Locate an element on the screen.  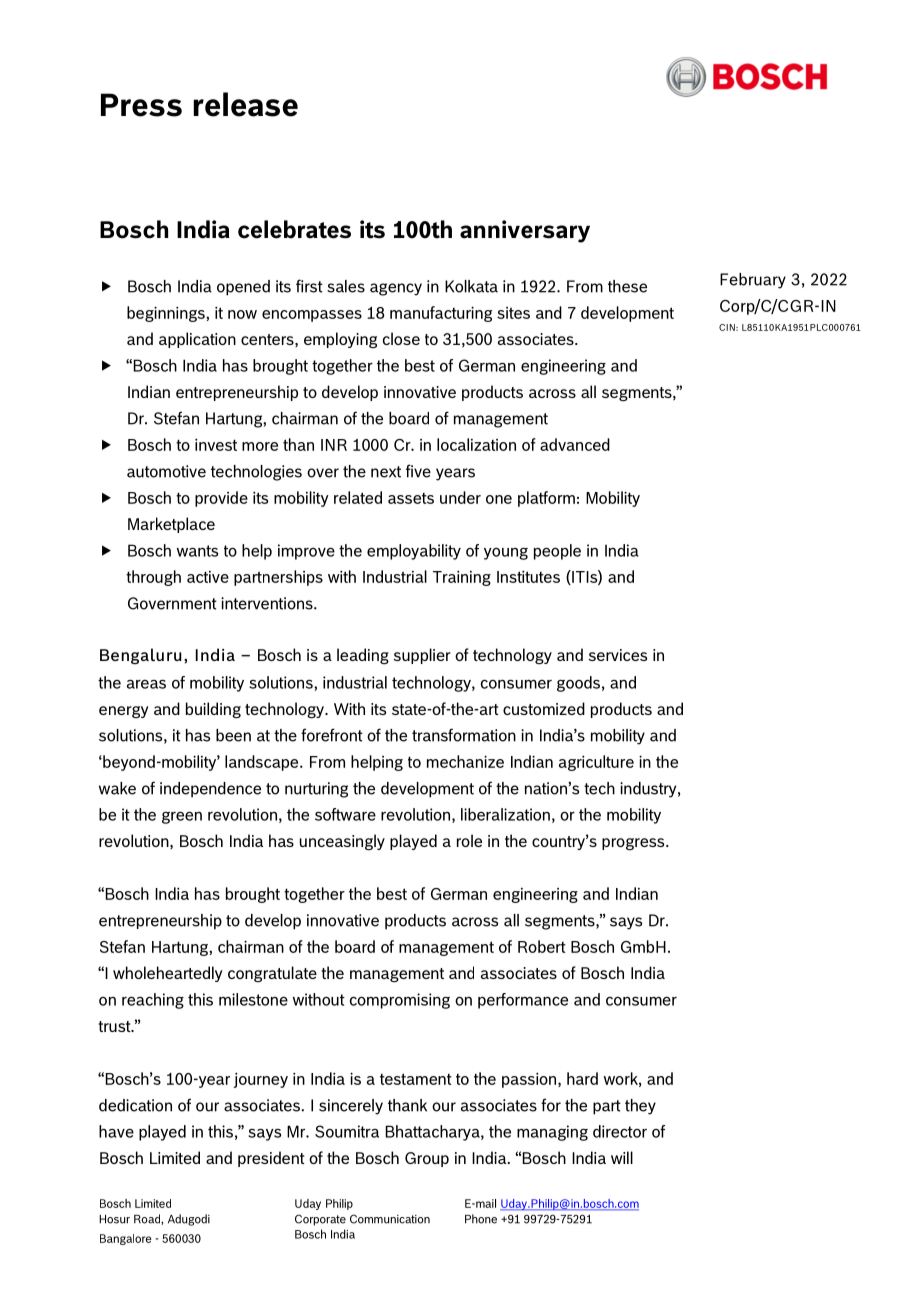
Press is located at coordinates (141, 105).
